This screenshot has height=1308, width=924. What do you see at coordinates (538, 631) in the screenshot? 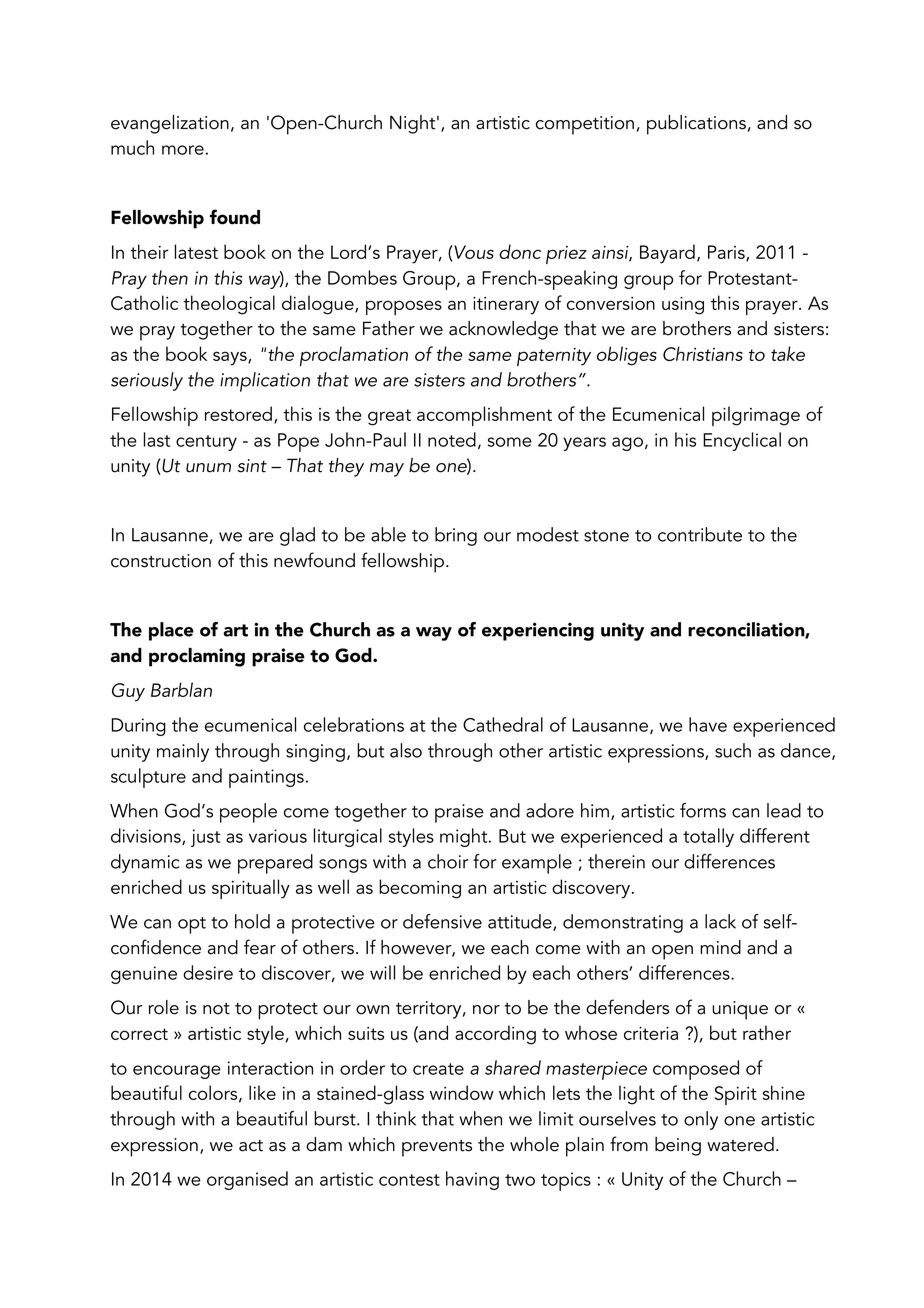
I see `experiencing` at bounding box center [538, 631].
